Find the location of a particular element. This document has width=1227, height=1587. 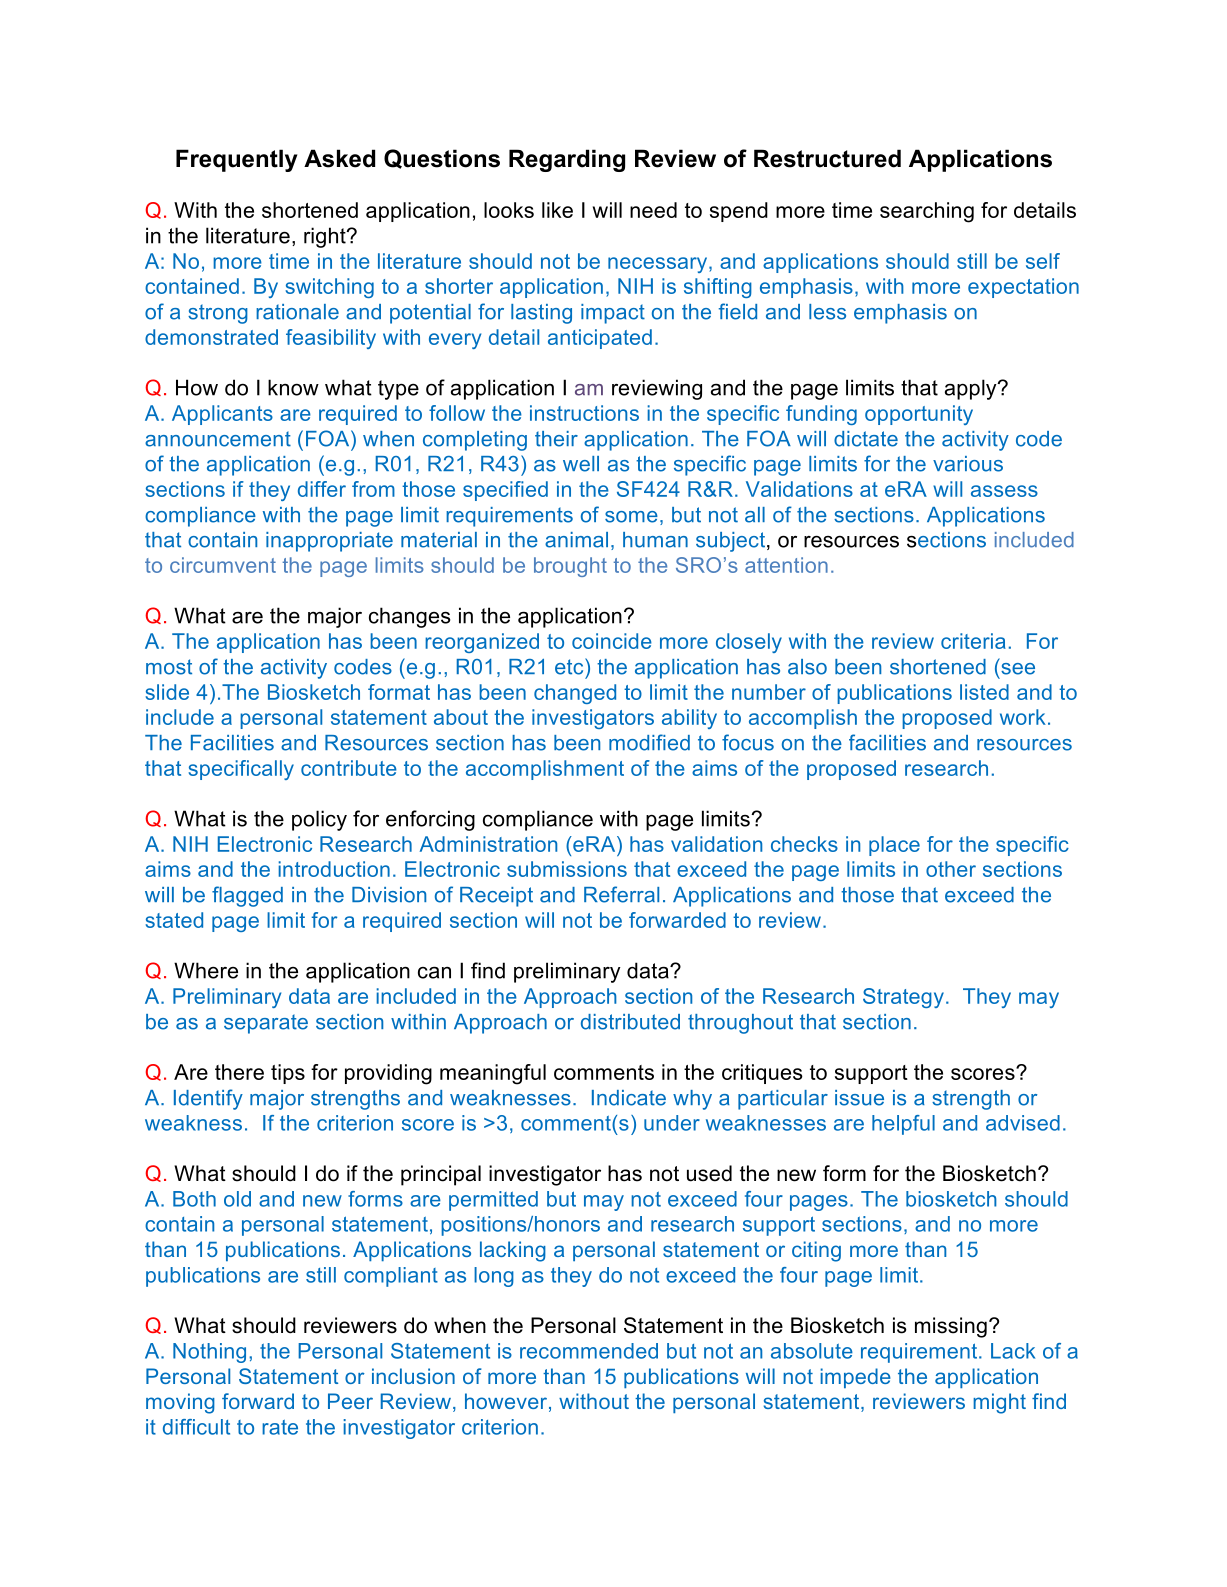

tips is located at coordinates (288, 1074).
